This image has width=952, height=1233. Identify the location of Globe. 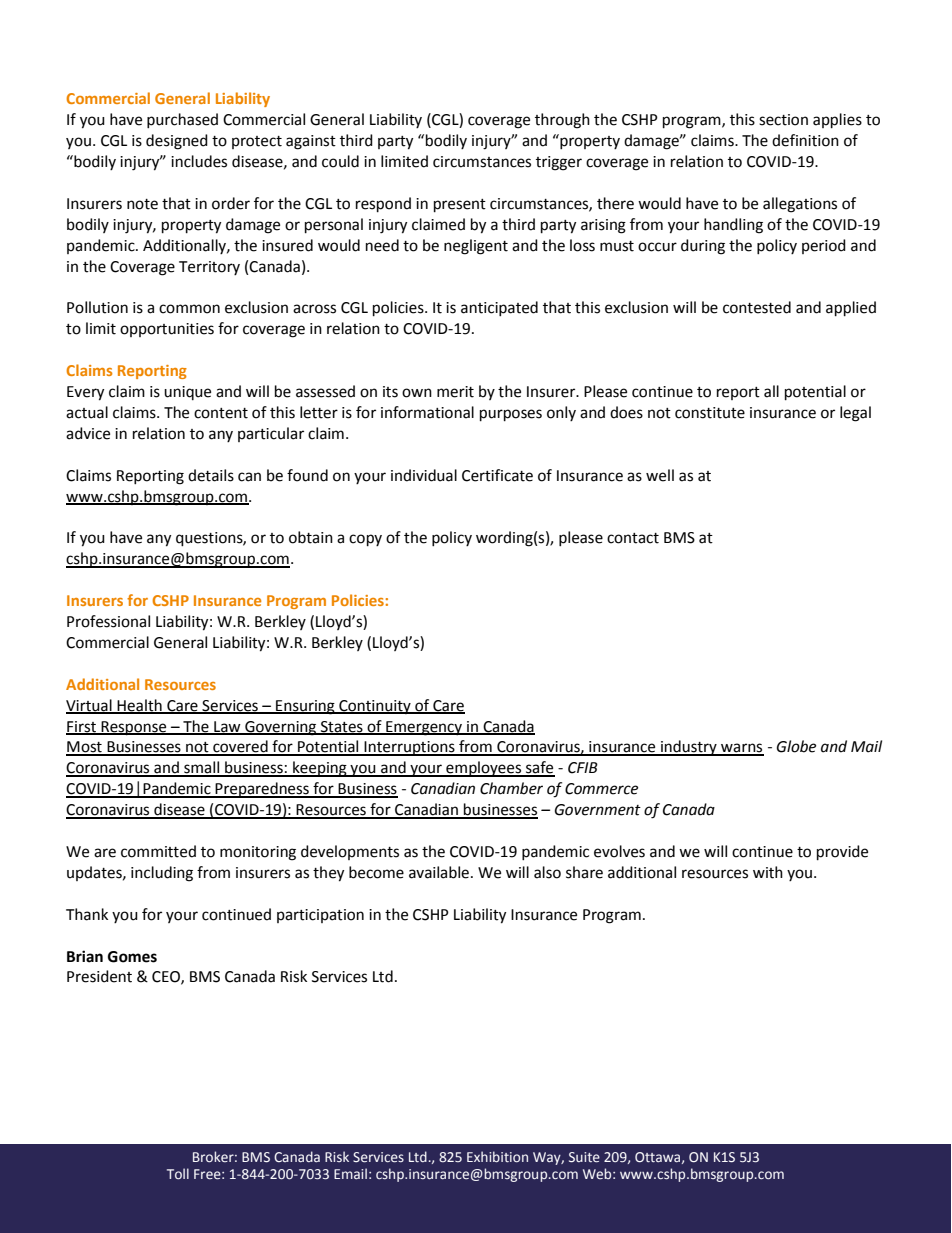
(796, 746).
